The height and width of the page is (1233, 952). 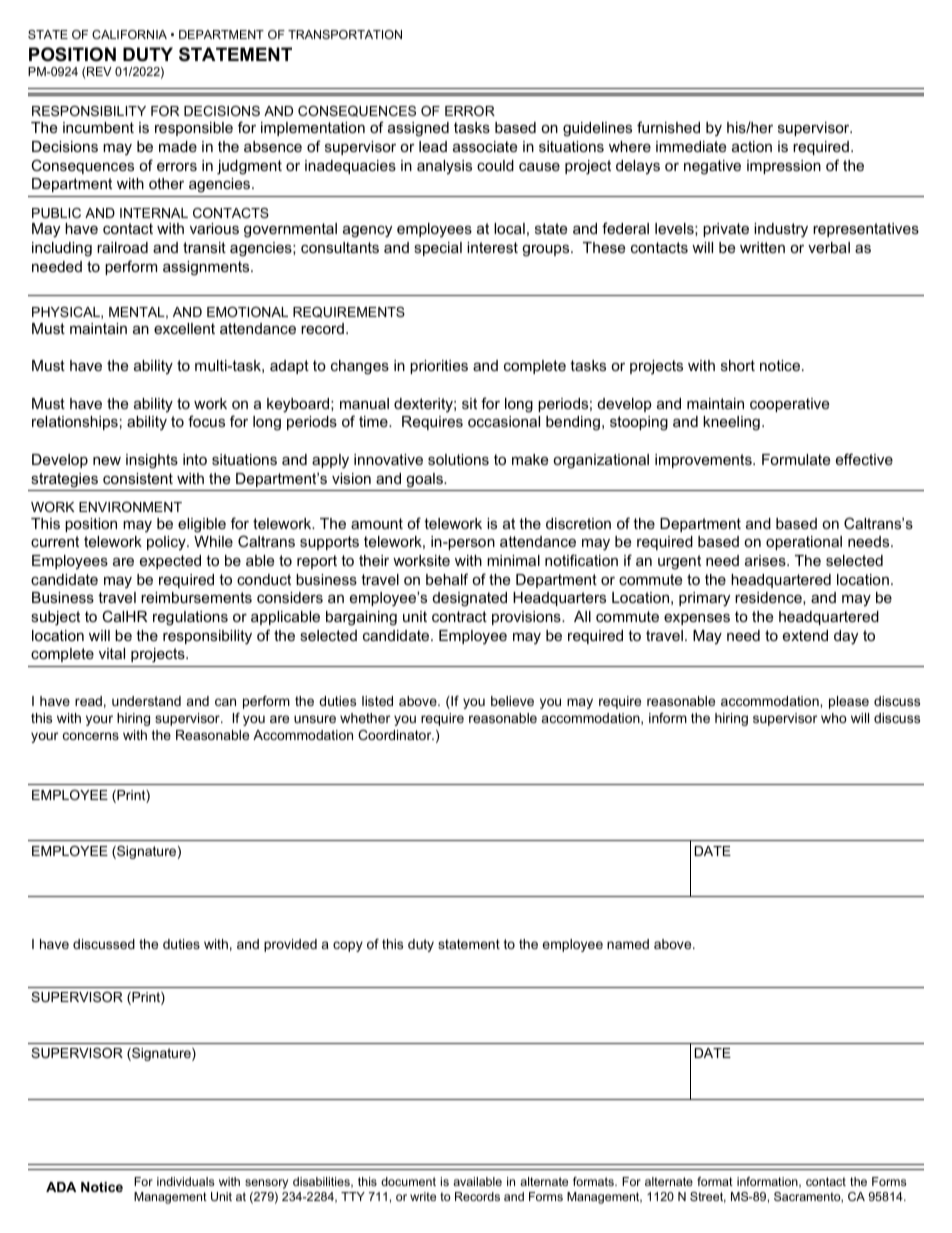 I want to click on contract, so click(x=459, y=616).
